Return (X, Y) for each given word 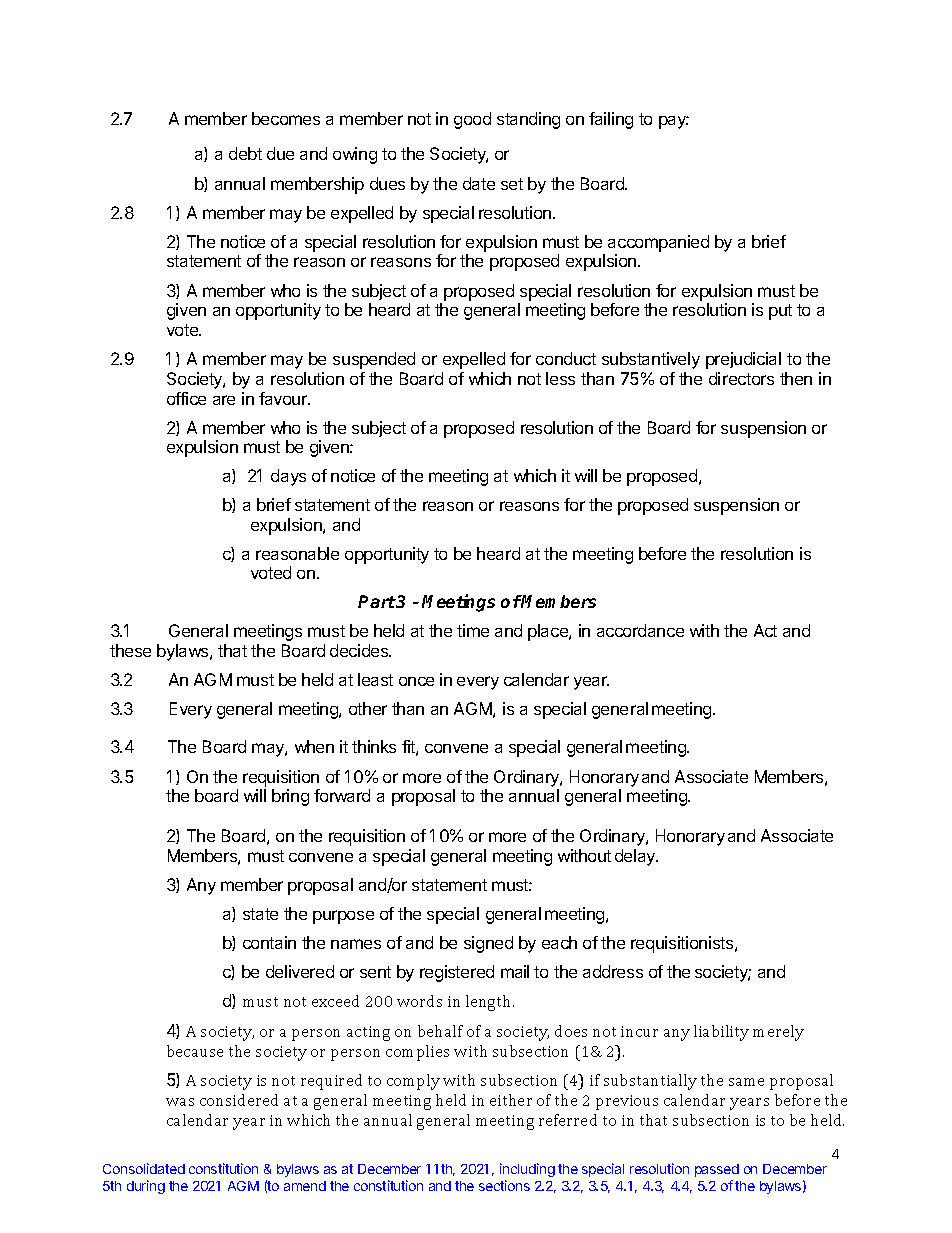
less (560, 378)
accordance (640, 630)
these (130, 650)
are (224, 400)
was (180, 1102)
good (472, 120)
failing (611, 120)
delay (636, 857)
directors (741, 378)
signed (488, 944)
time (473, 630)
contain (269, 942)
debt (245, 153)
